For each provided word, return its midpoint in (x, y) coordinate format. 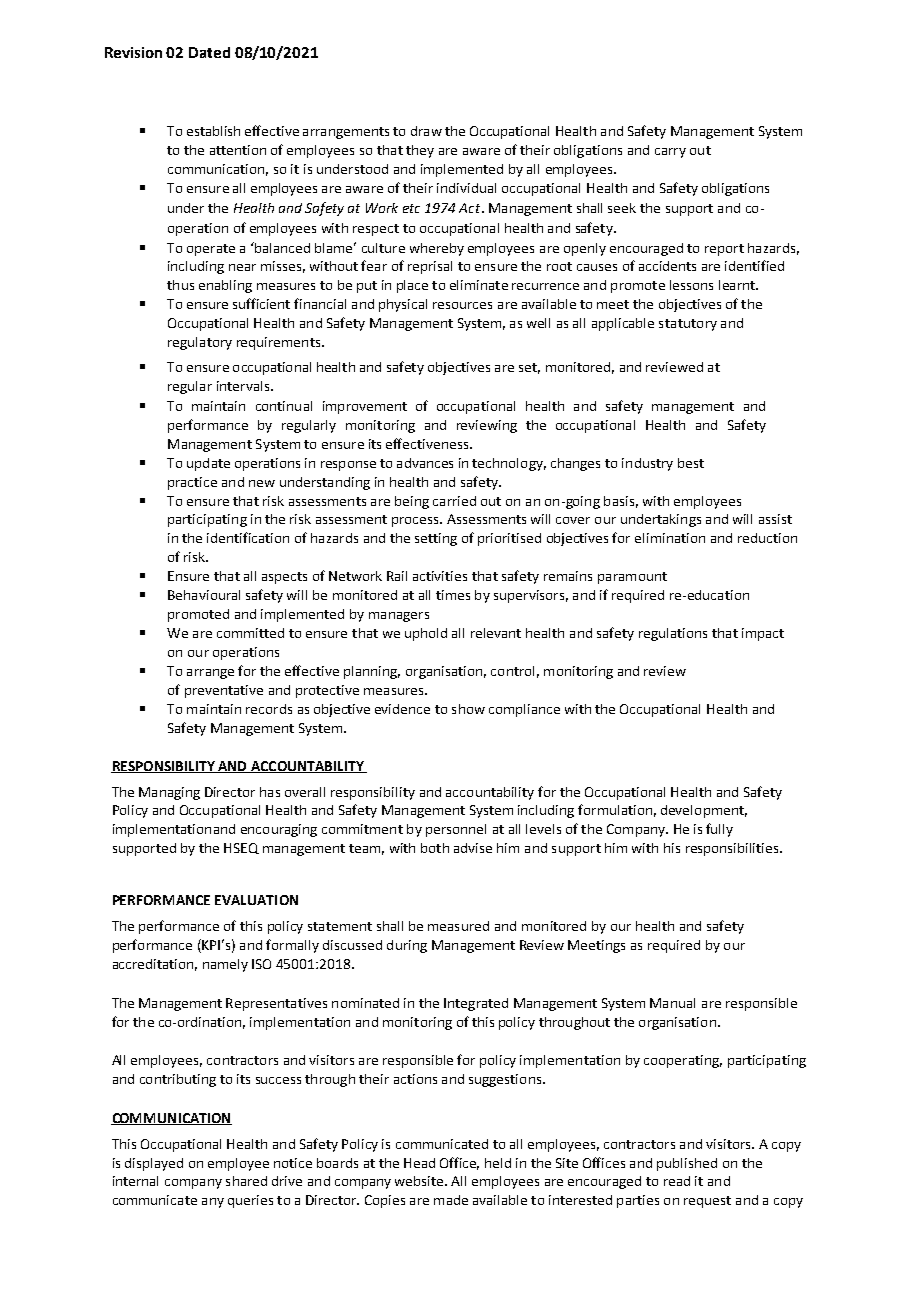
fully (719, 830)
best (691, 463)
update (208, 464)
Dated (209, 52)
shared (246, 1181)
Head (419, 1163)
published (687, 1164)
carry (670, 153)
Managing (169, 793)
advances (425, 463)
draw (426, 131)
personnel (456, 830)
